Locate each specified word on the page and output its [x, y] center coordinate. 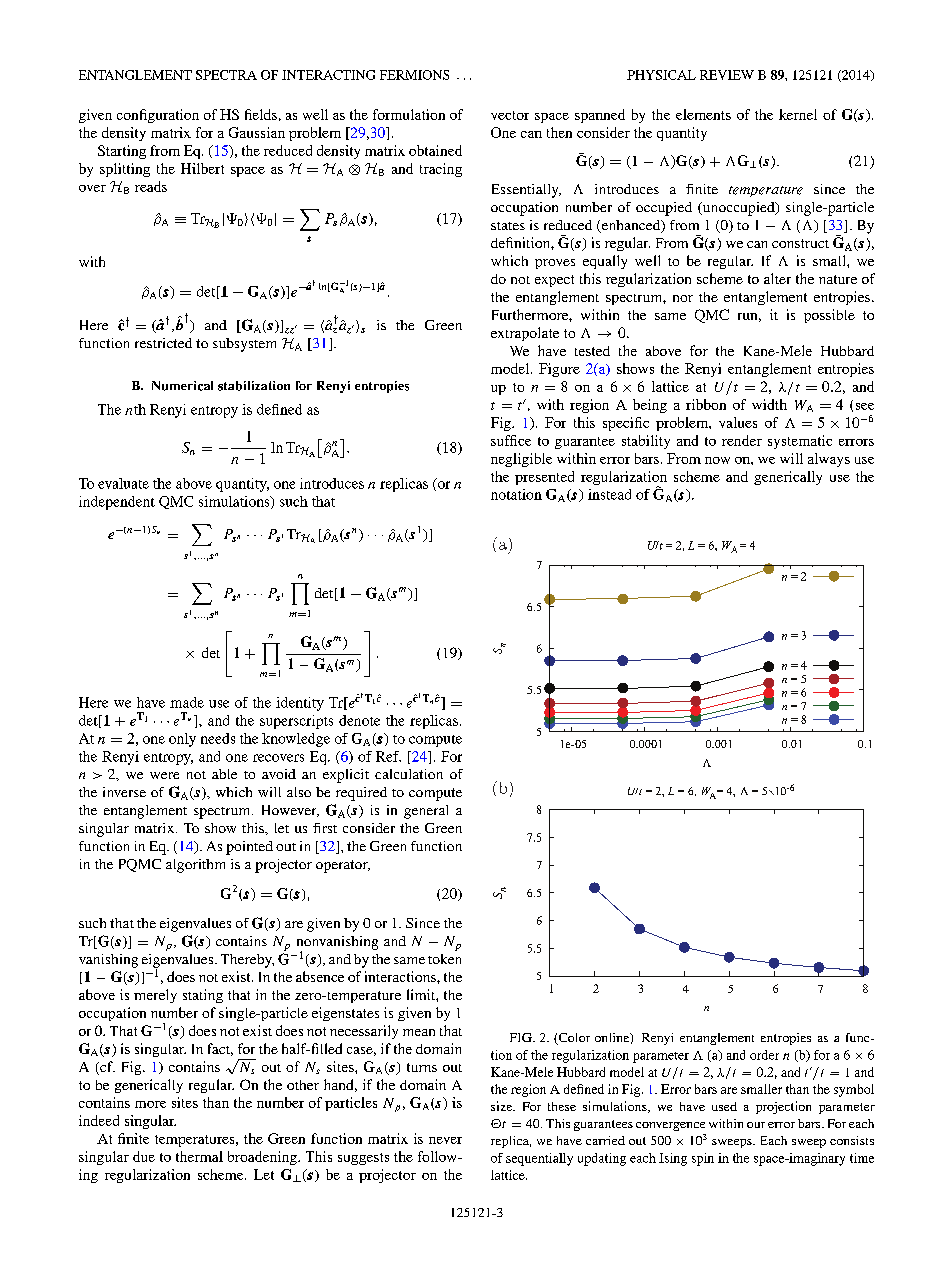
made [187, 702]
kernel [798, 114]
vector [510, 115]
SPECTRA [226, 75]
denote [359, 720]
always [829, 460]
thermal [199, 1156]
